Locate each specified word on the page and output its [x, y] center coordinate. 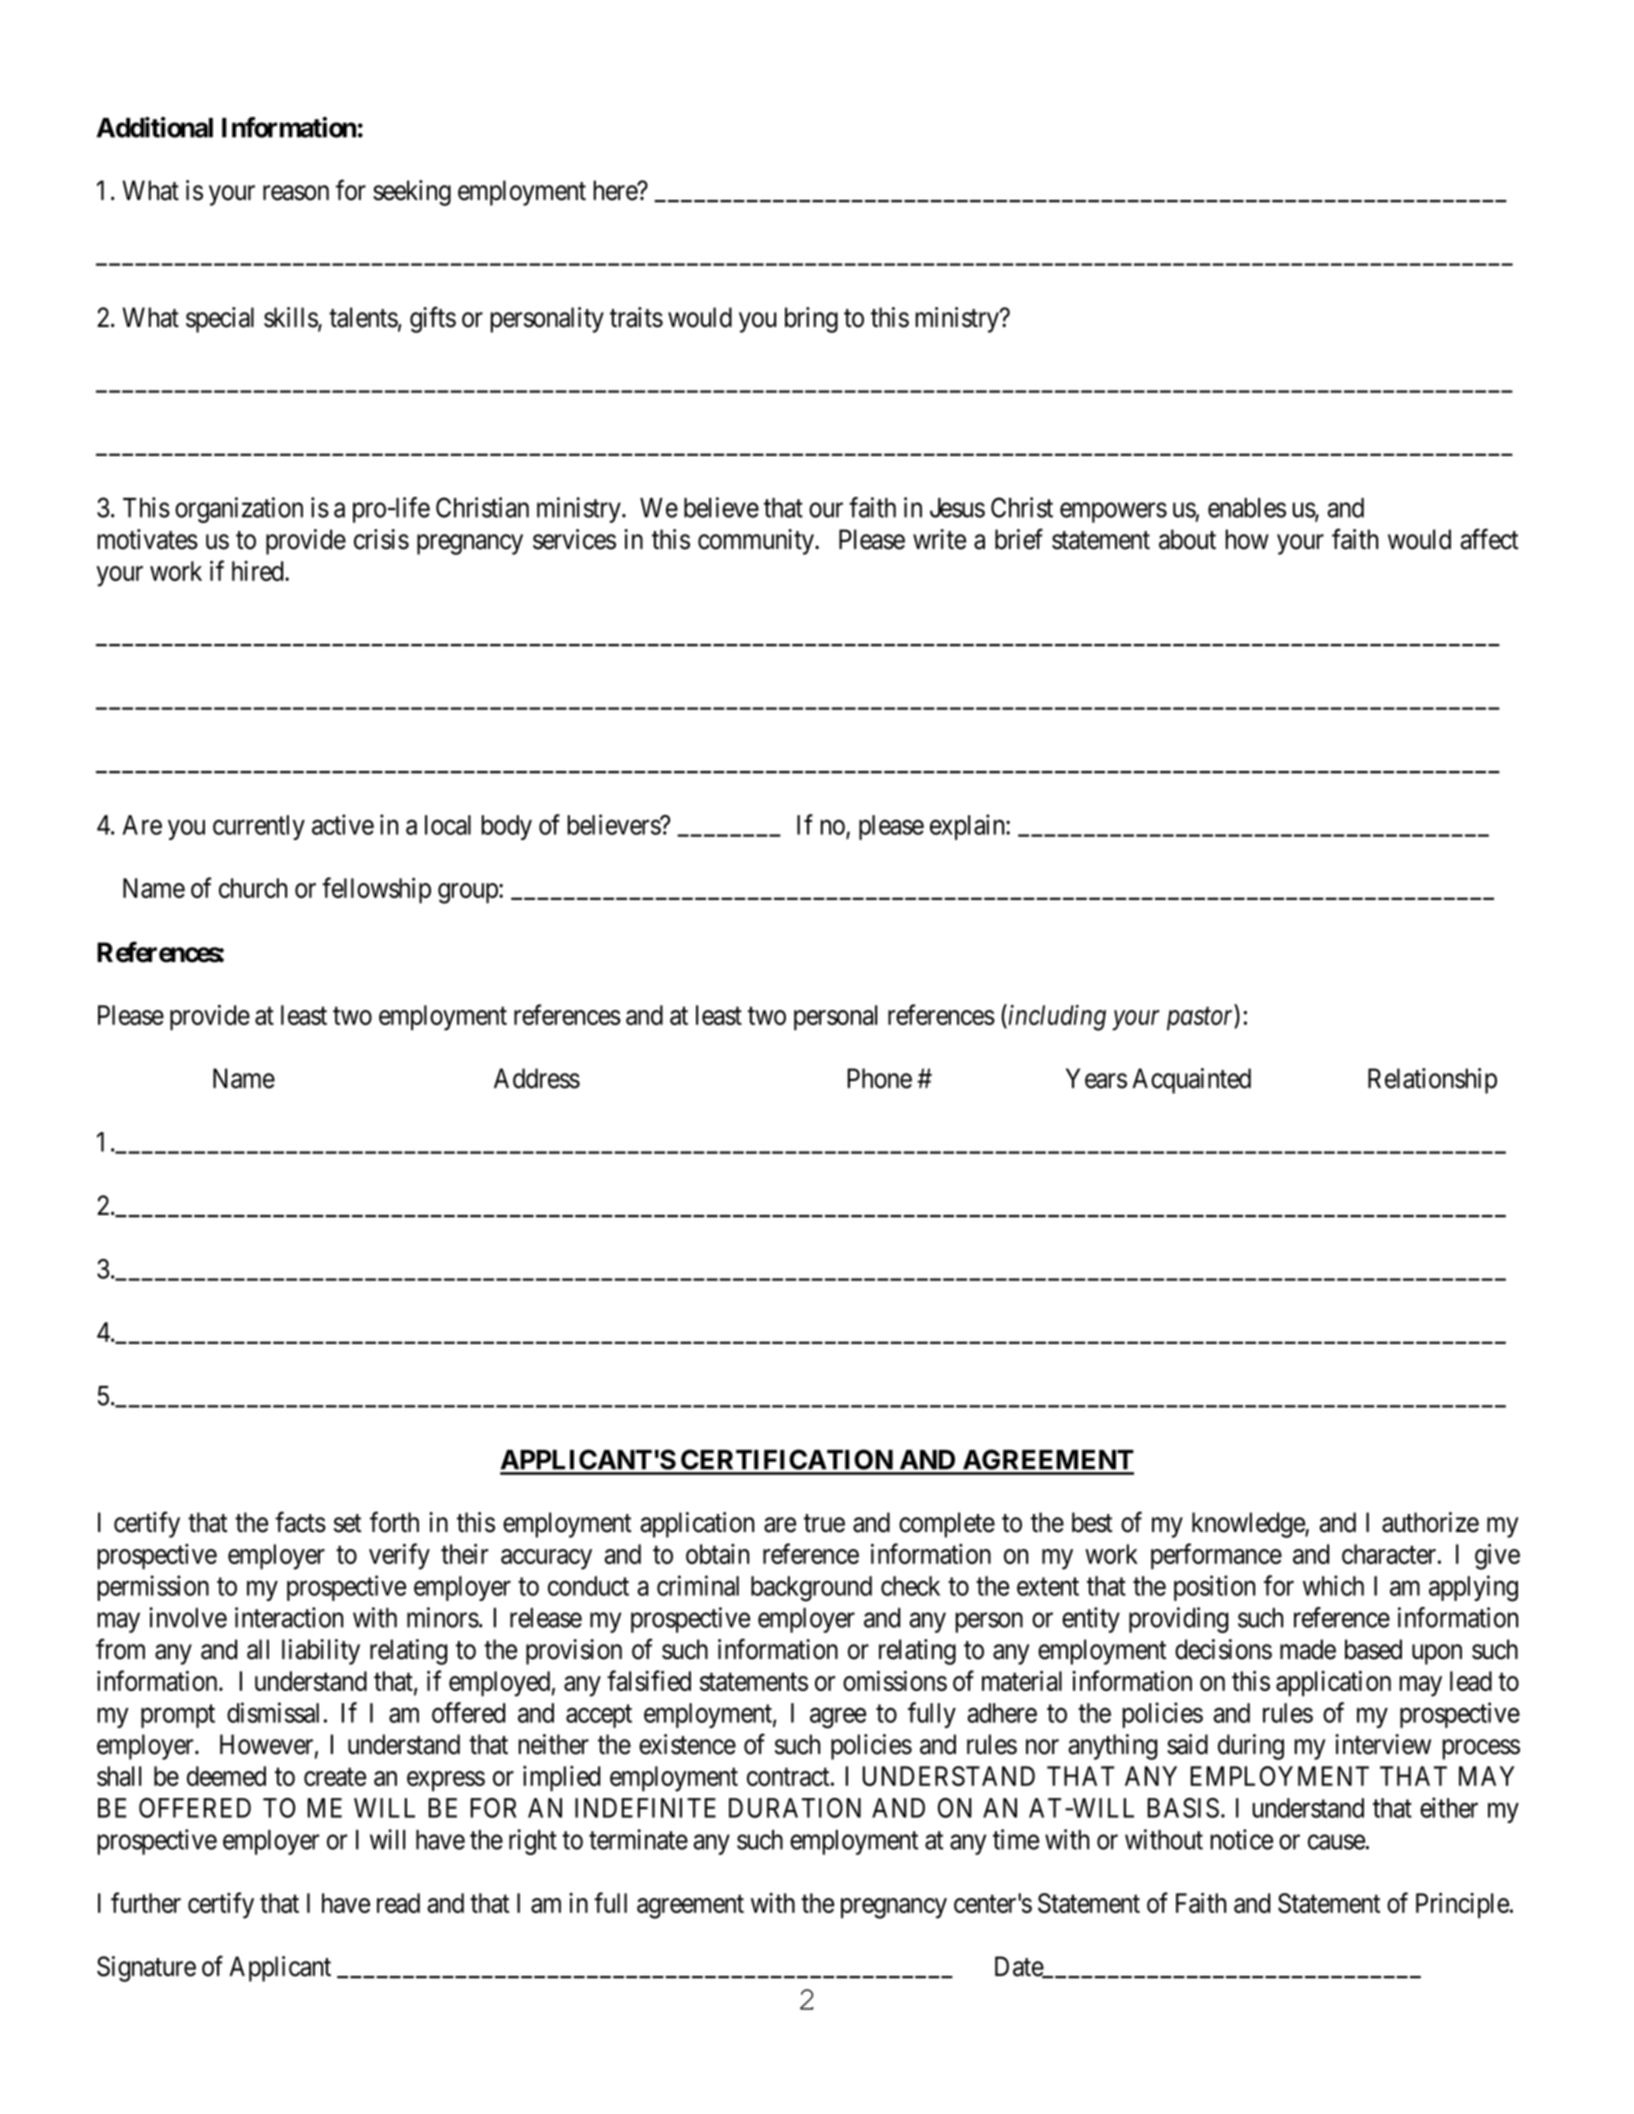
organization [239, 510]
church [253, 888]
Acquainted [1191, 1081]
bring [811, 320]
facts [300, 1522]
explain [968, 827]
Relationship [1432, 1081]
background [811, 1589]
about [1187, 539]
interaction [289, 1617]
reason [296, 193]
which [1333, 1585]
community [757, 542]
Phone [879, 1078]
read [398, 1903]
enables [1247, 508]
